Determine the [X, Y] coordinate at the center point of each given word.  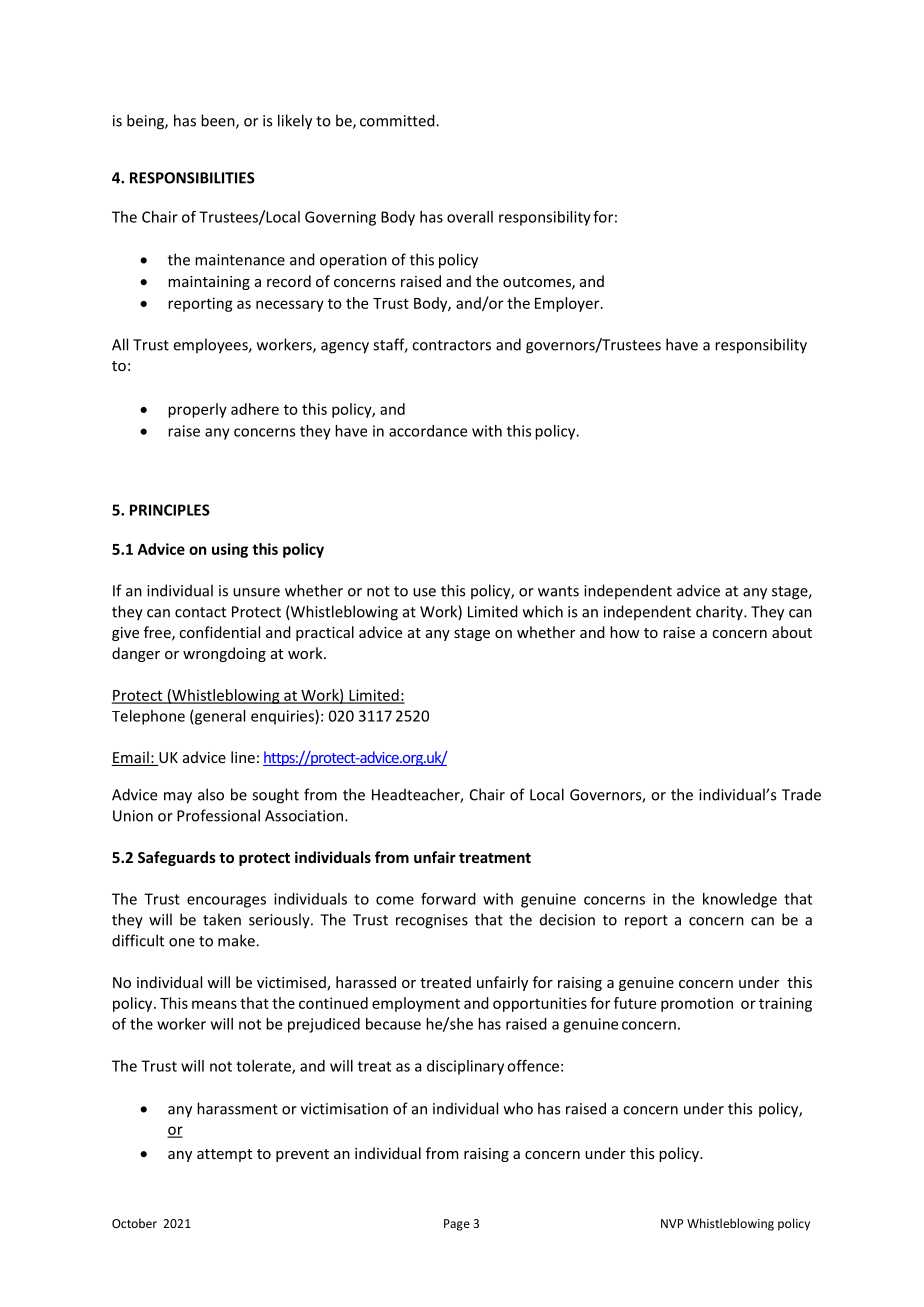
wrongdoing [224, 654]
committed [398, 120]
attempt [224, 1155]
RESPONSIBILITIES [192, 178]
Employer [568, 304]
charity [720, 613]
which [543, 611]
